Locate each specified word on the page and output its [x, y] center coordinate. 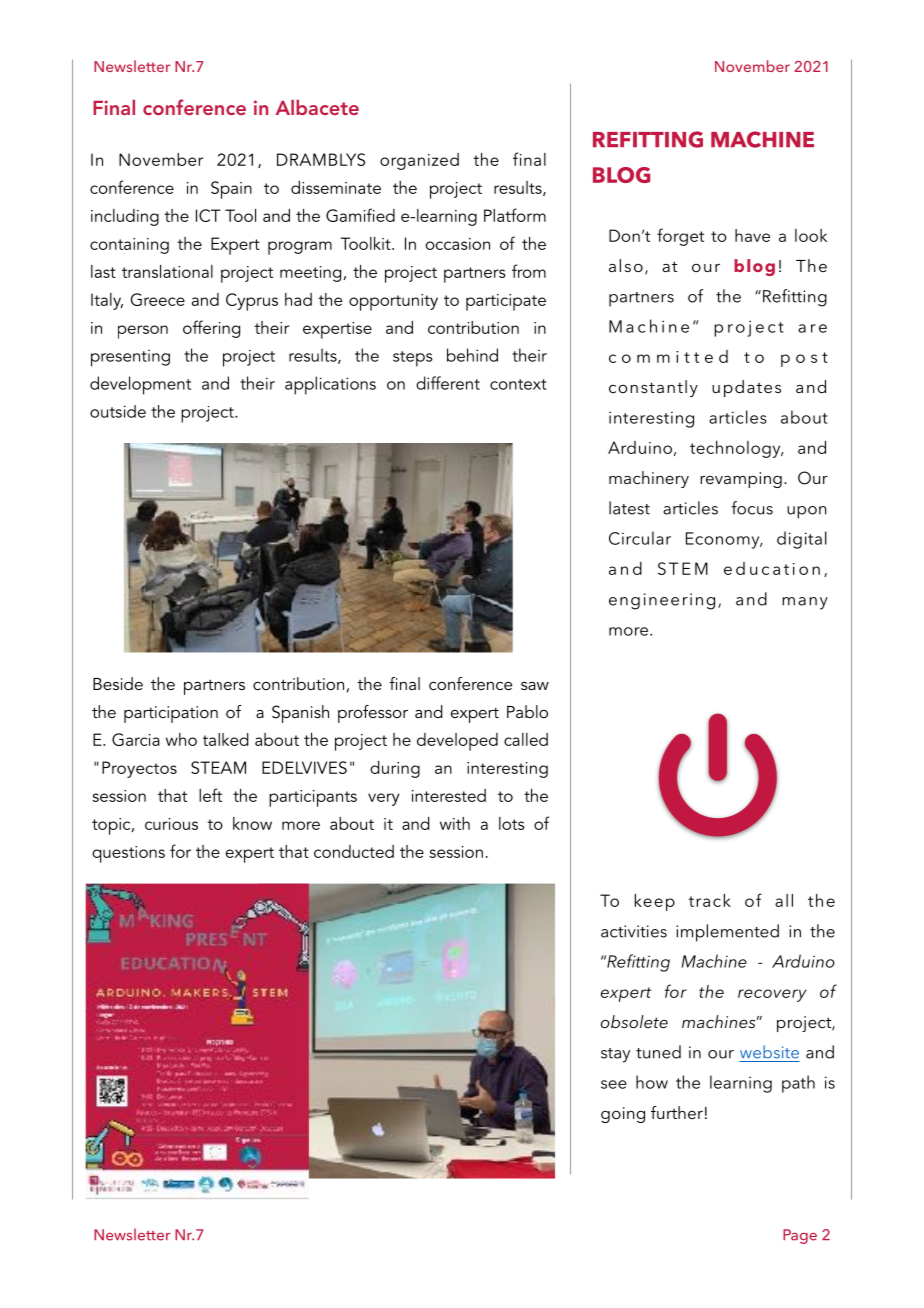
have [752, 235]
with [455, 823]
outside [118, 411]
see [614, 1084]
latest [629, 508]
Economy [724, 540]
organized [419, 161]
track [710, 900]
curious [171, 824]
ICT [208, 215]
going [623, 1115]
